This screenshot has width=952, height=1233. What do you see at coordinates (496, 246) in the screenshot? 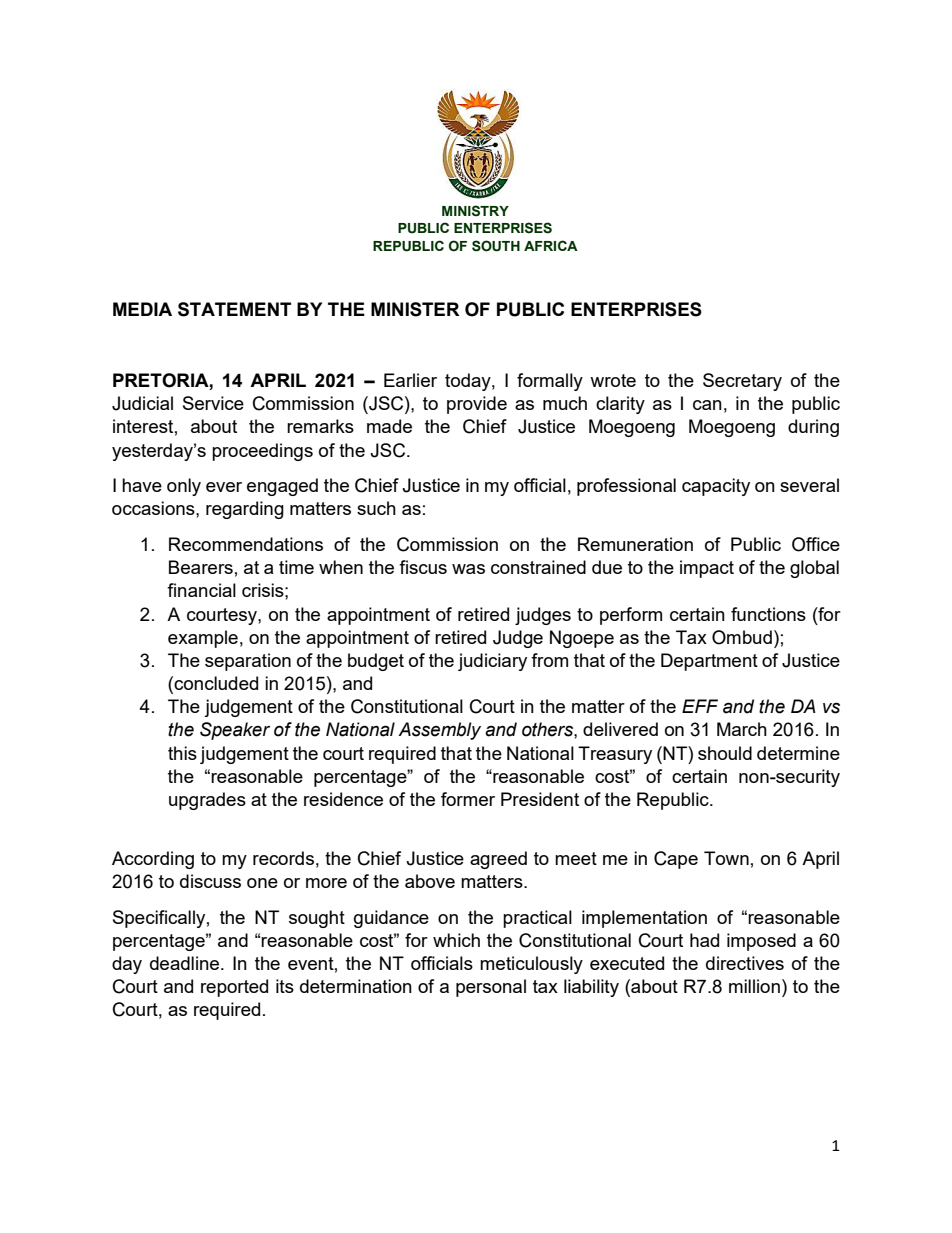
I see `SOUTH` at bounding box center [496, 246].
